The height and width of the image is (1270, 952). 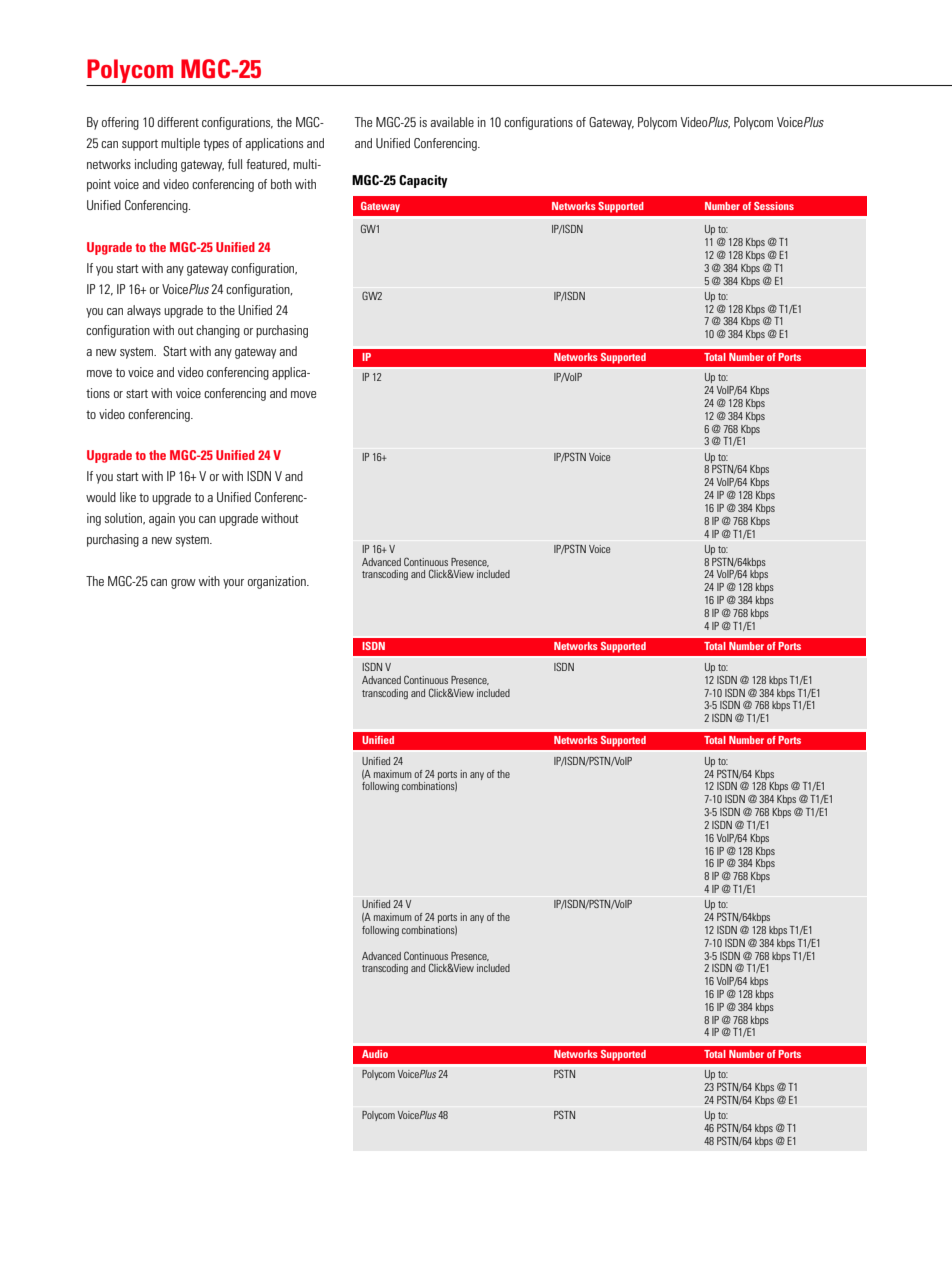 What do you see at coordinates (218, 331) in the image?
I see `changing` at bounding box center [218, 331].
